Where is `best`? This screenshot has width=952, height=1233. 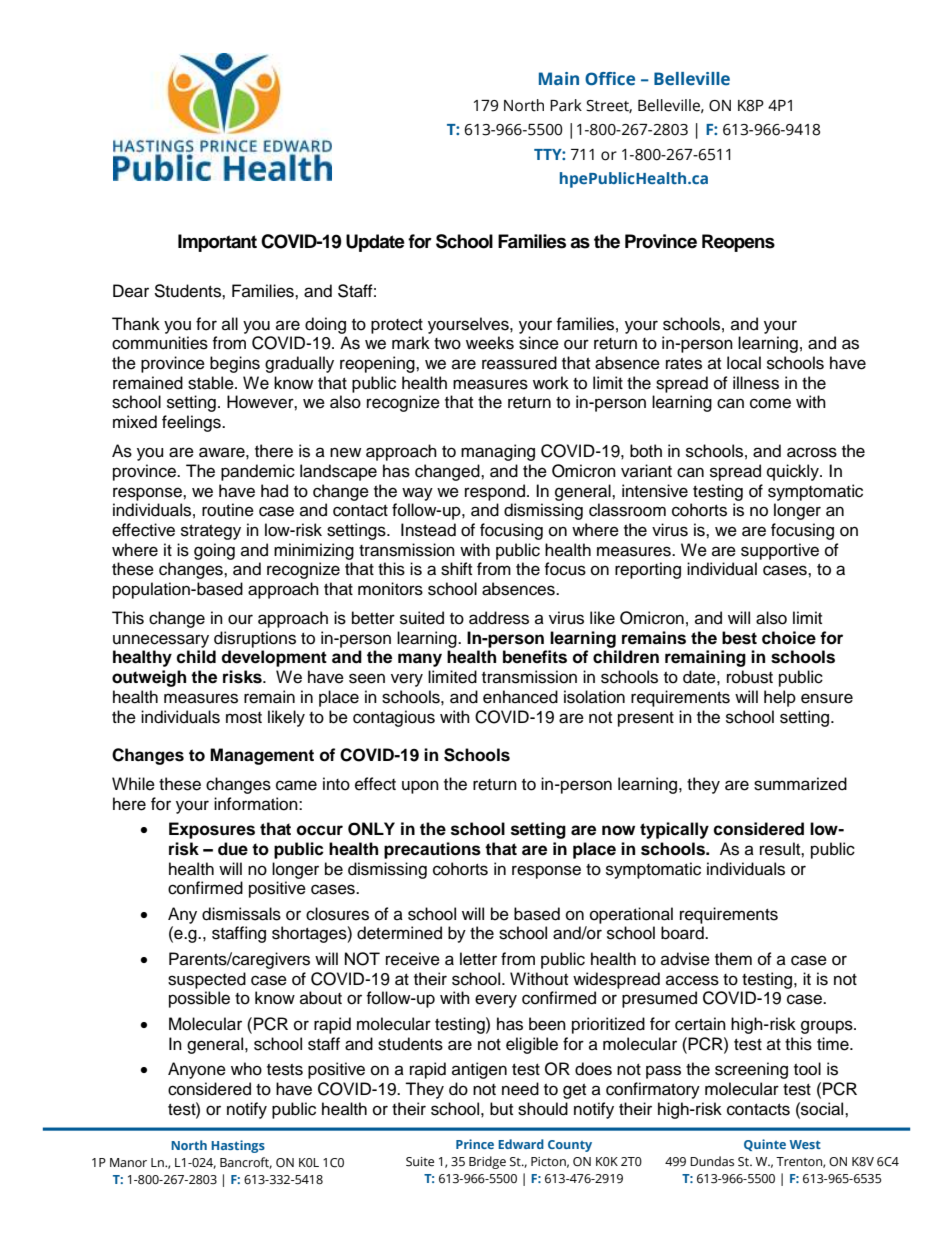
best is located at coordinates (739, 638).
